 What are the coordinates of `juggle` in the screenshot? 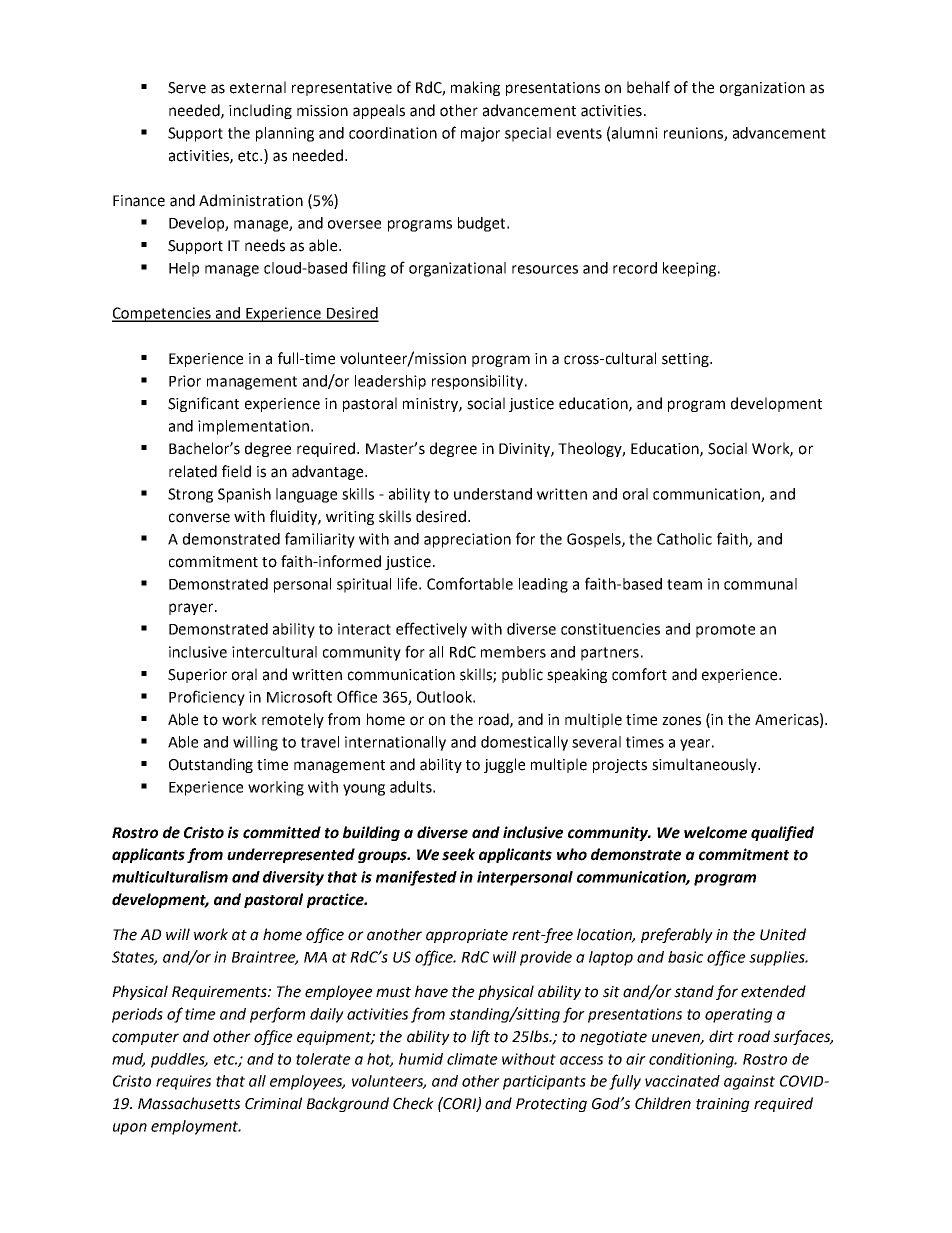 It's located at (504, 765).
